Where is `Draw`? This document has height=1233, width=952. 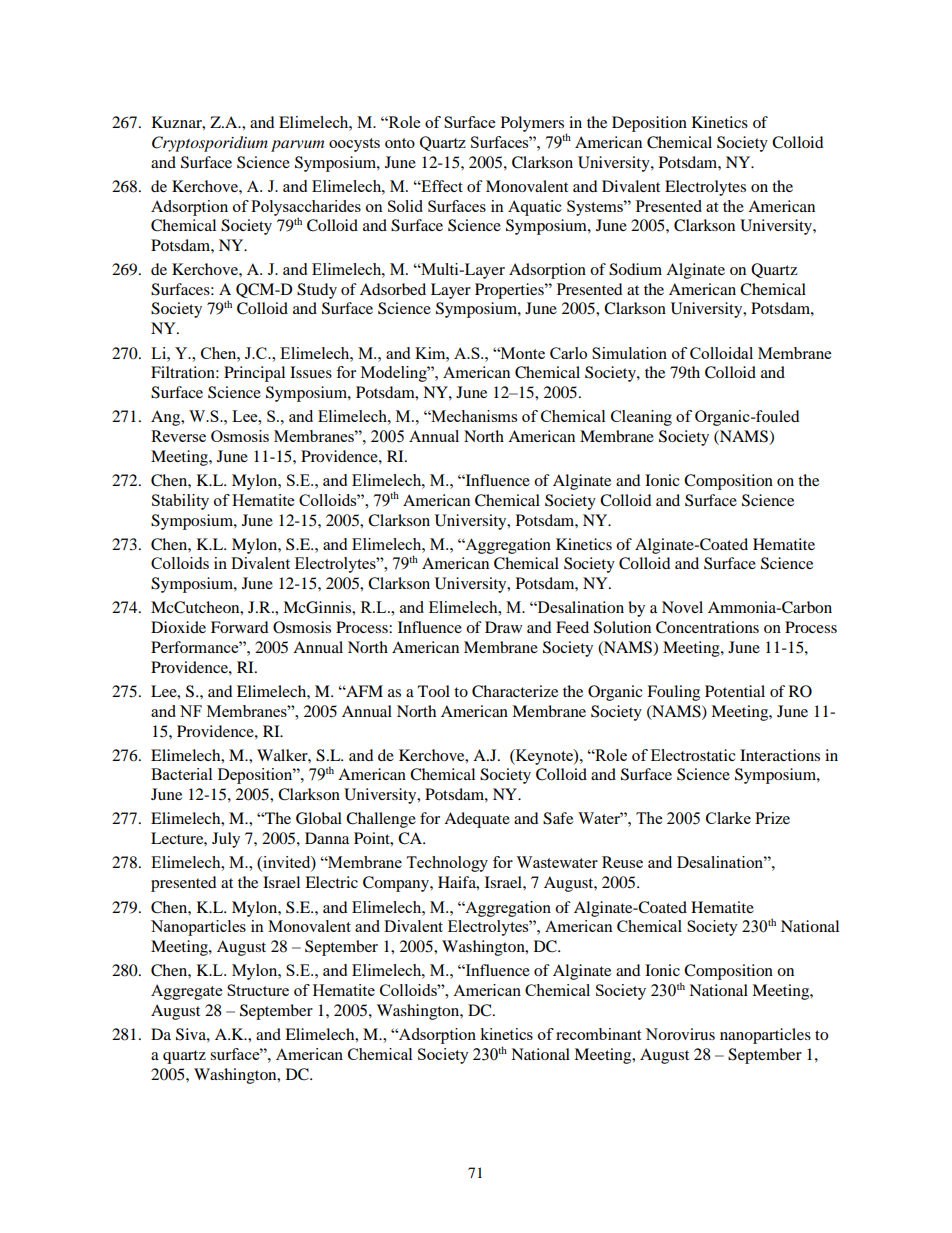
Draw is located at coordinates (503, 627).
